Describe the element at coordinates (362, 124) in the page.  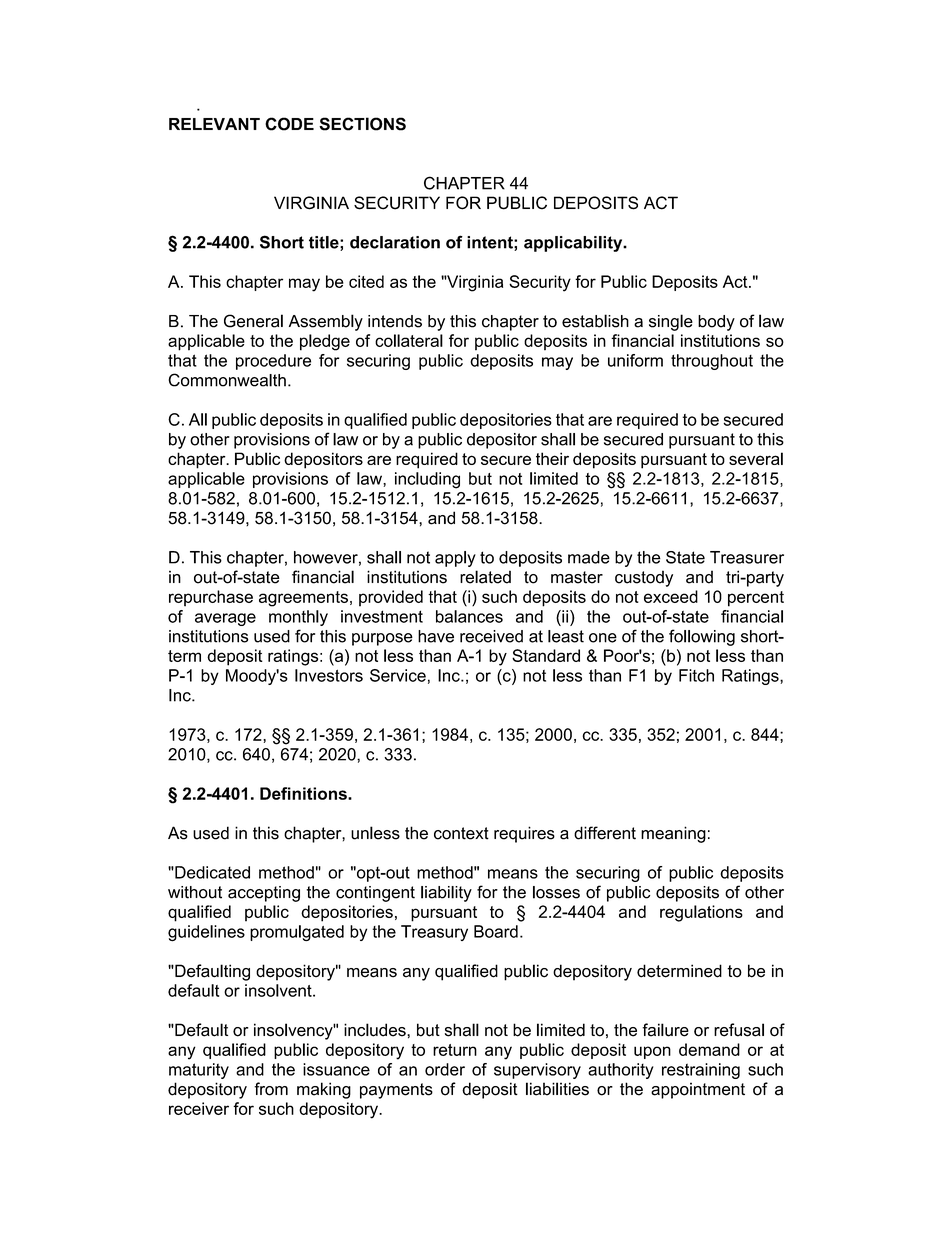
I see `SECTIONS` at that location.
